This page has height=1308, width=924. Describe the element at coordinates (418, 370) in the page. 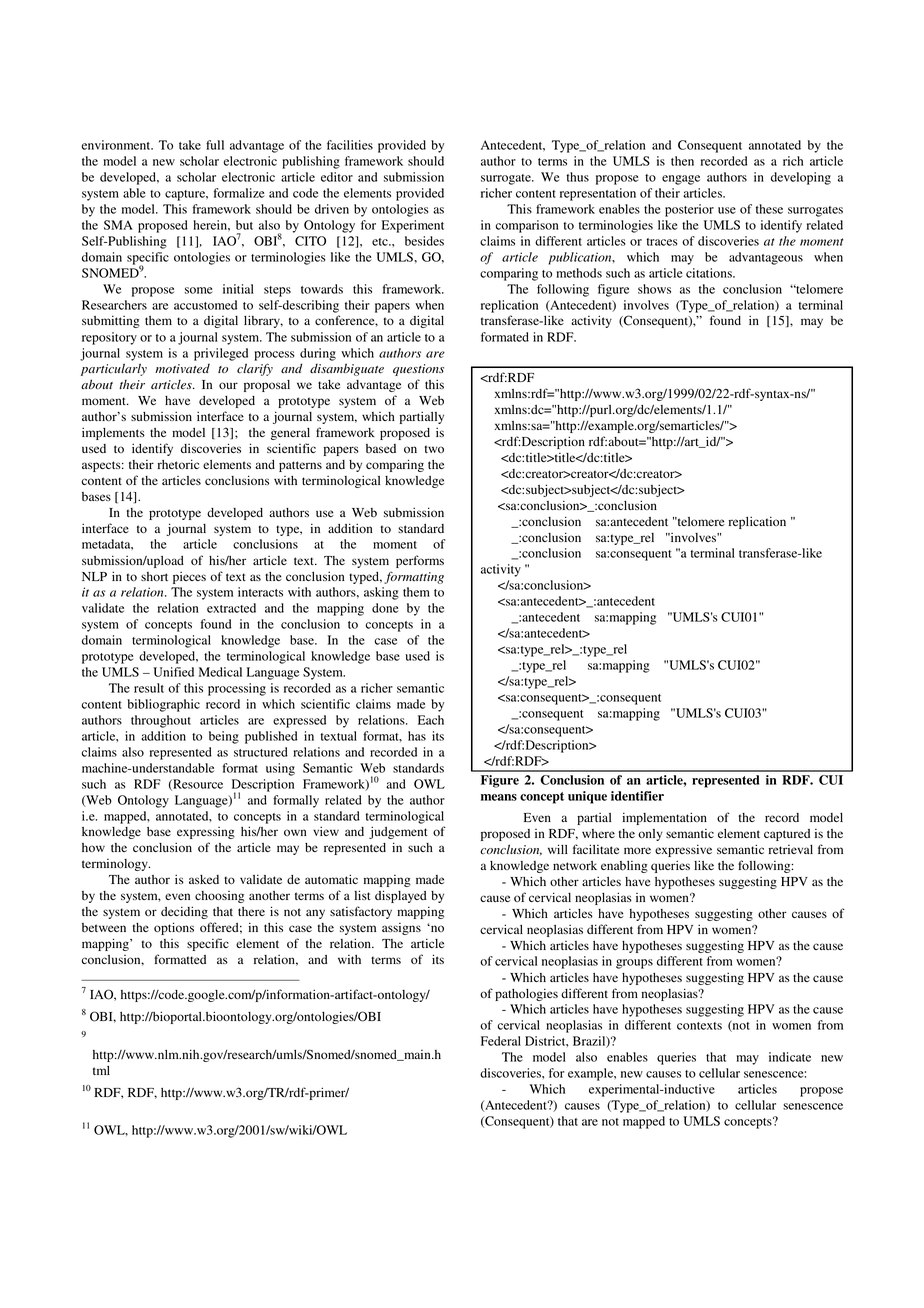

I see `questions` at that location.
